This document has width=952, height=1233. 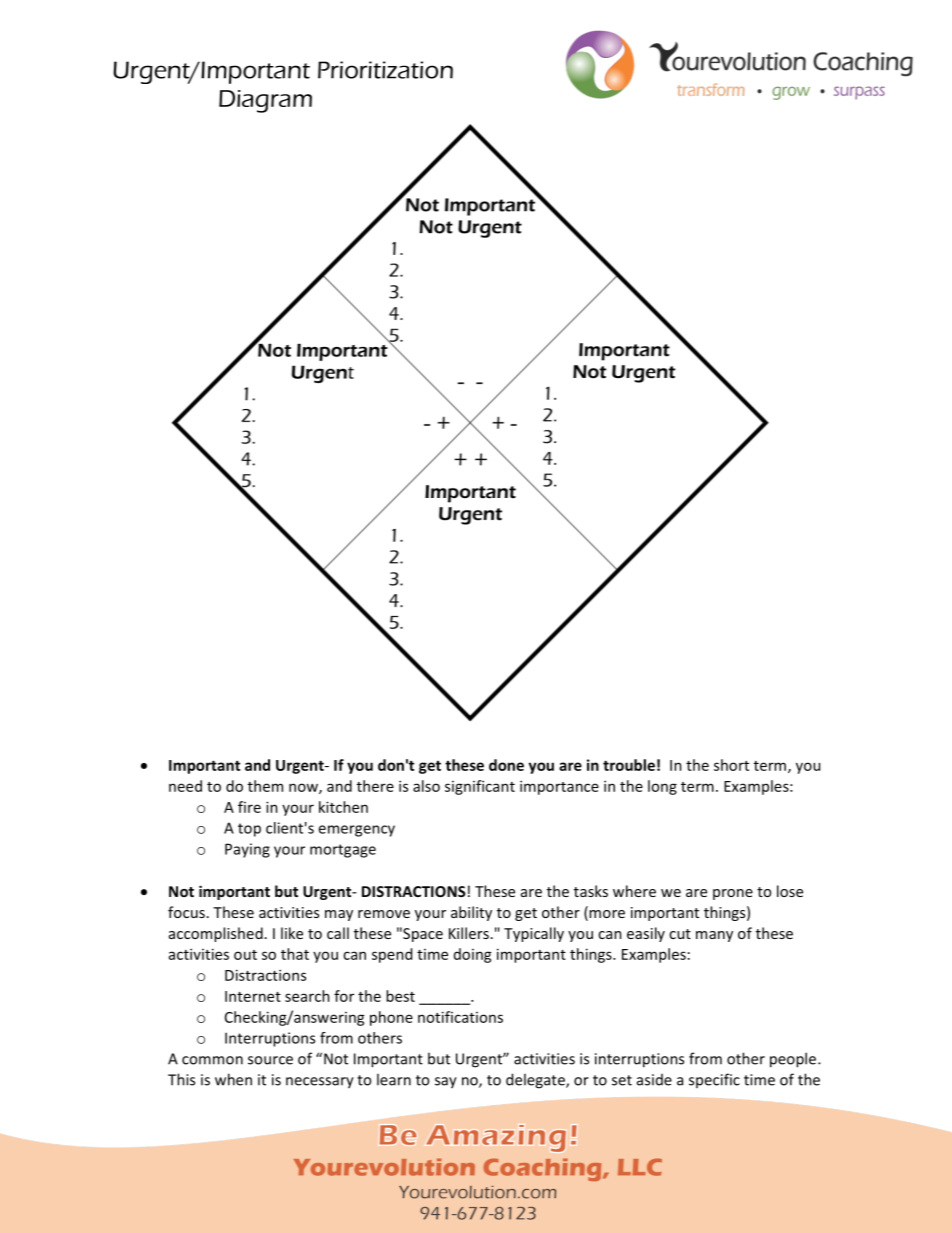 I want to click on trouble, so click(x=629, y=765).
